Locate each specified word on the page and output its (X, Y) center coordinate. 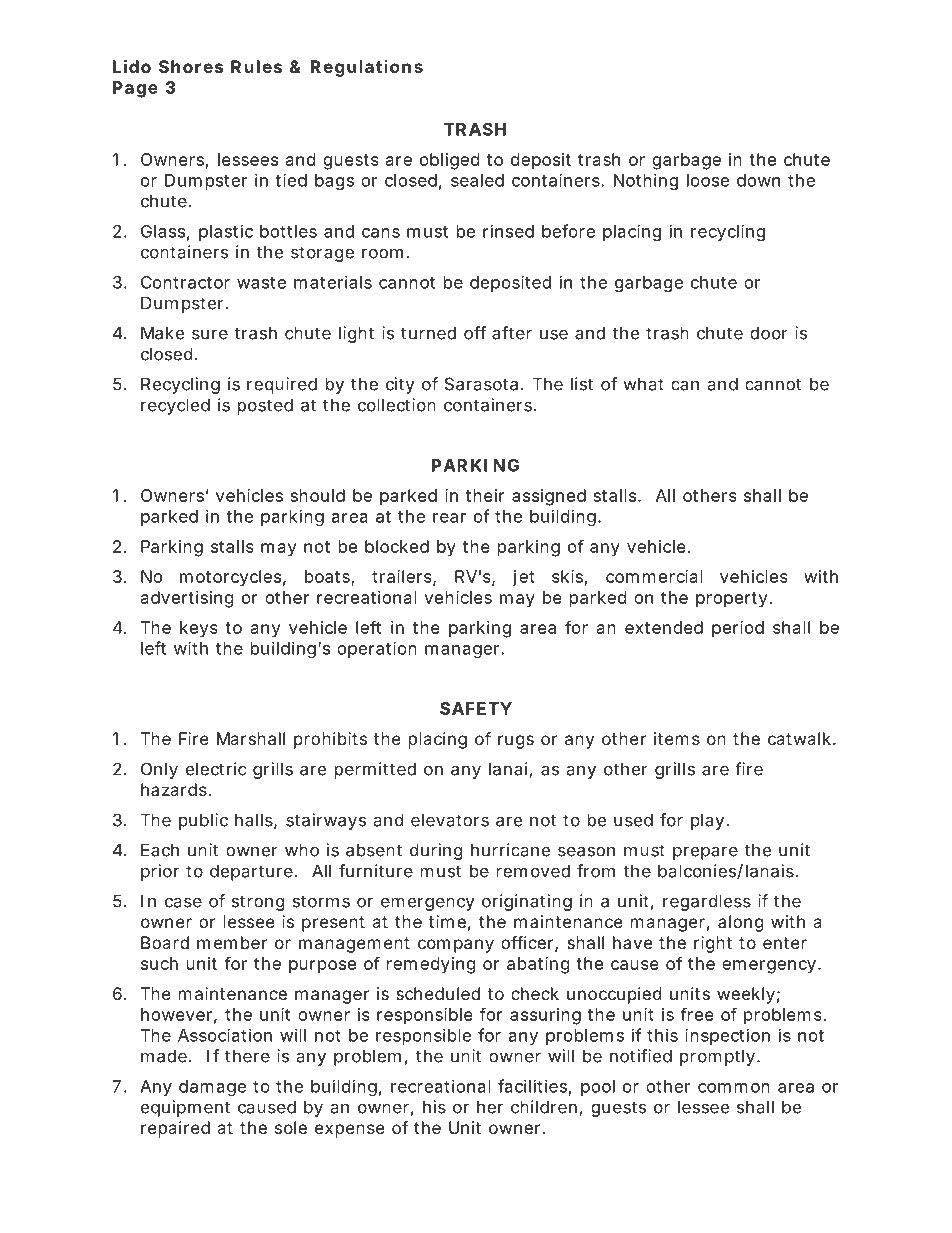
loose (708, 180)
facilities (534, 1087)
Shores (191, 66)
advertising (187, 599)
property (734, 600)
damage (212, 1088)
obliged (449, 161)
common (734, 1088)
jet (523, 578)
